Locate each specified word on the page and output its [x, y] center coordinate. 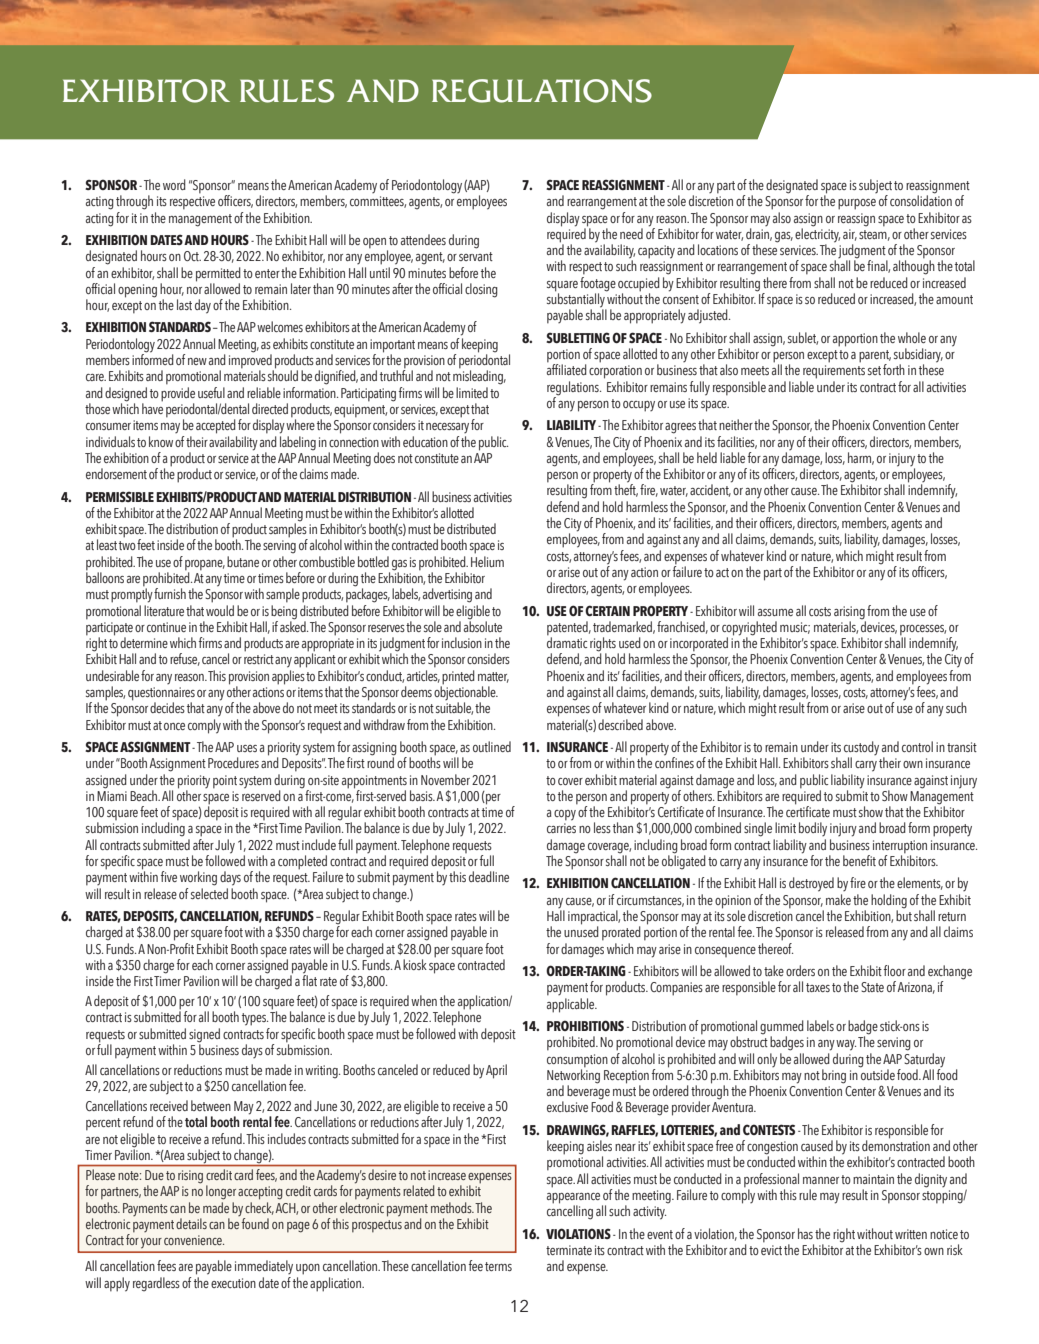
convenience [194, 1240]
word [174, 184]
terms [498, 1266]
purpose [857, 204]
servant [476, 256]
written [911, 1234]
